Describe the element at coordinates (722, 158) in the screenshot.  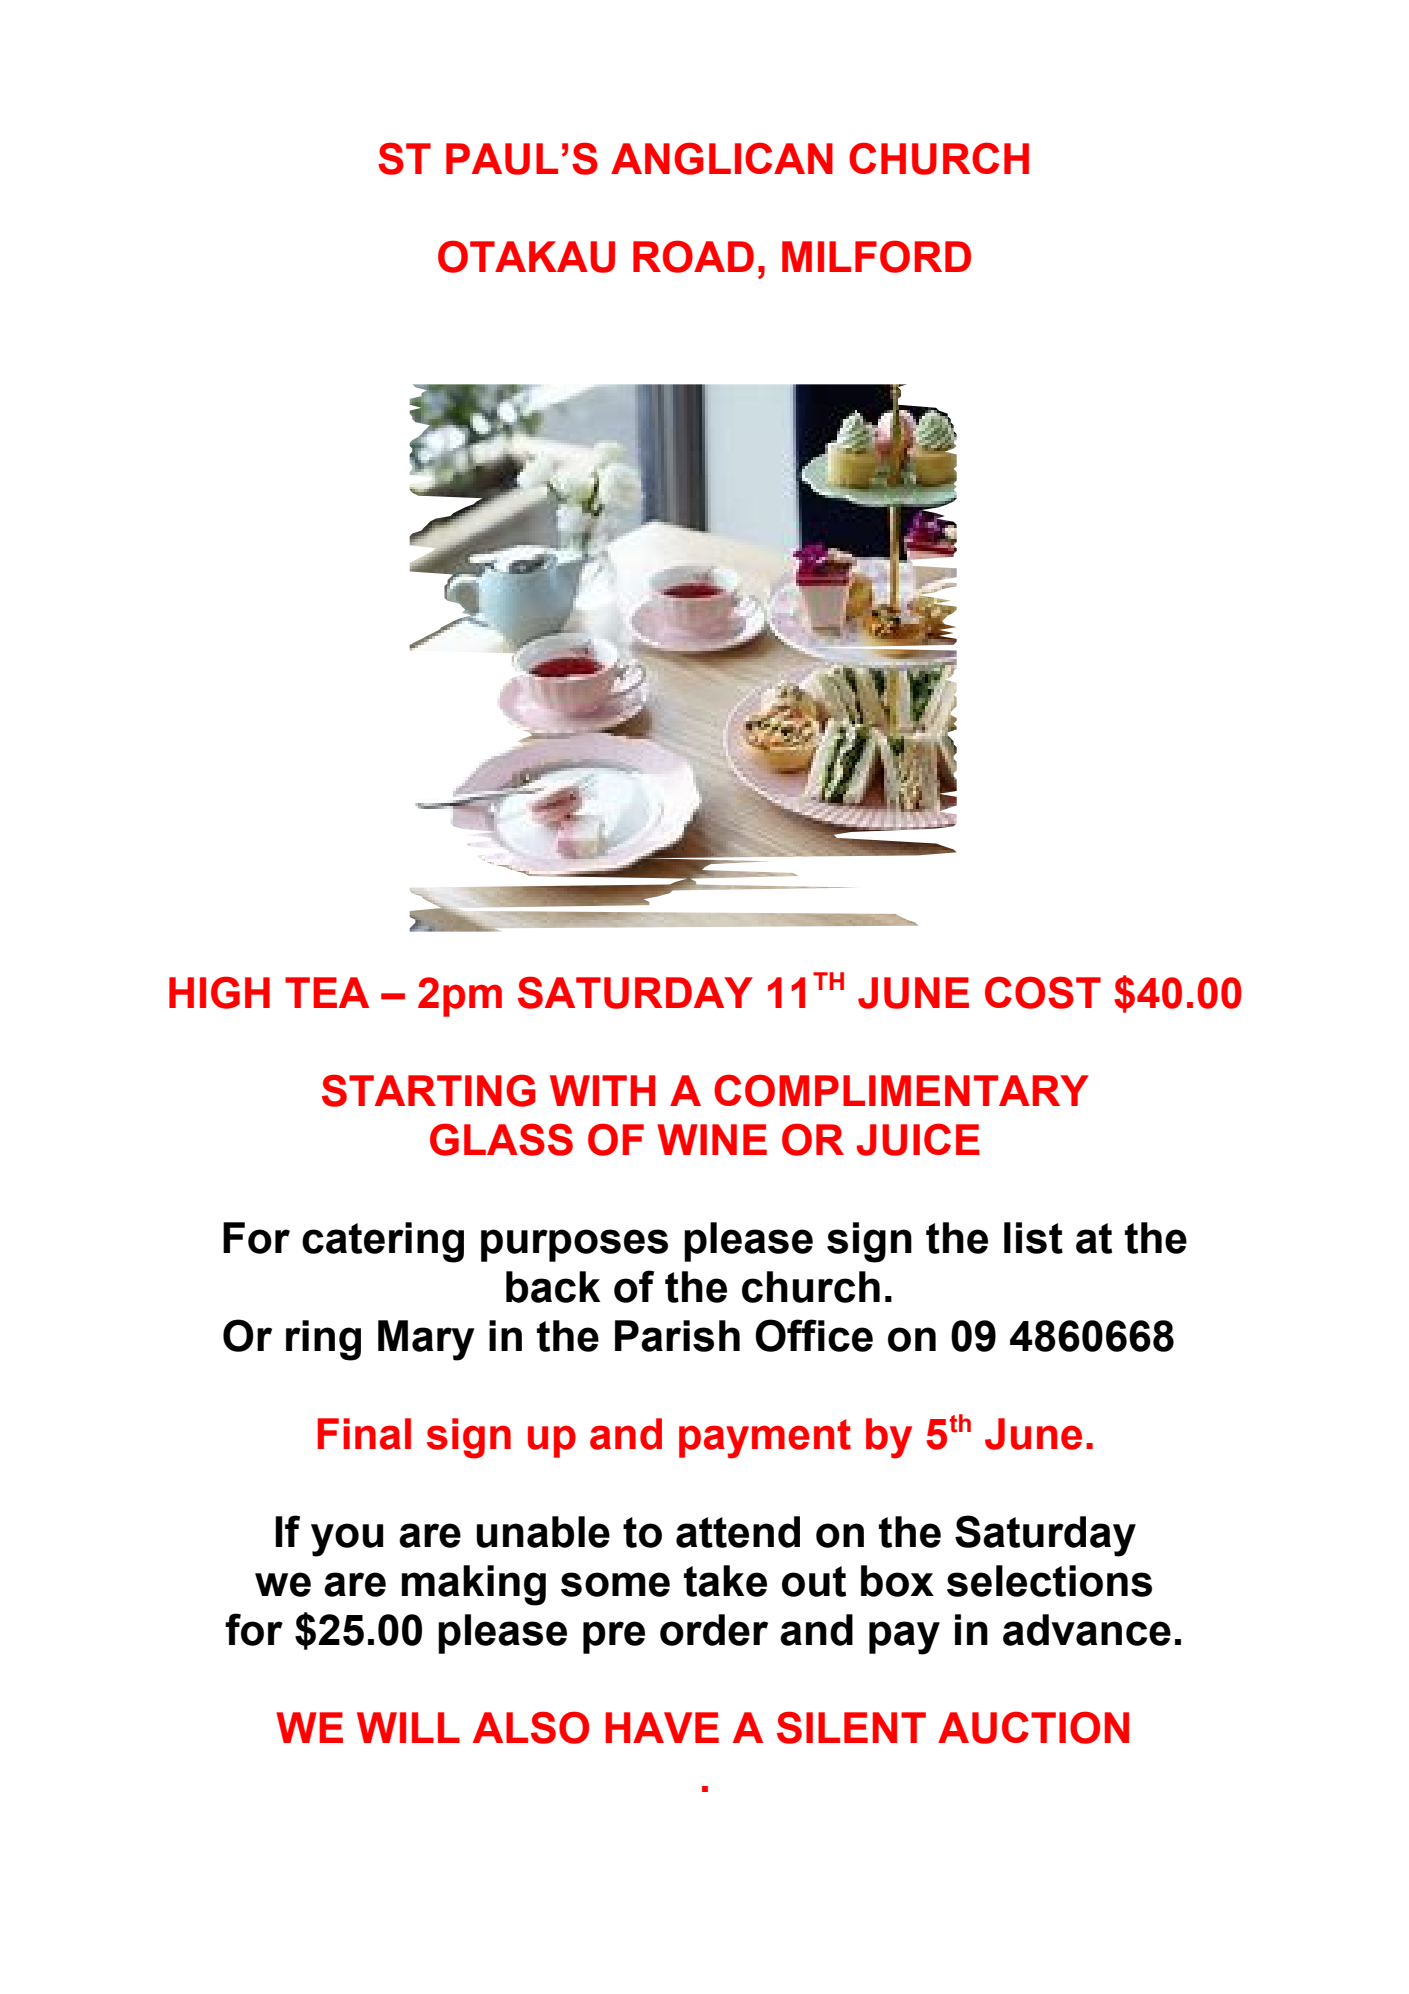
I see `ANGLICAN` at that location.
